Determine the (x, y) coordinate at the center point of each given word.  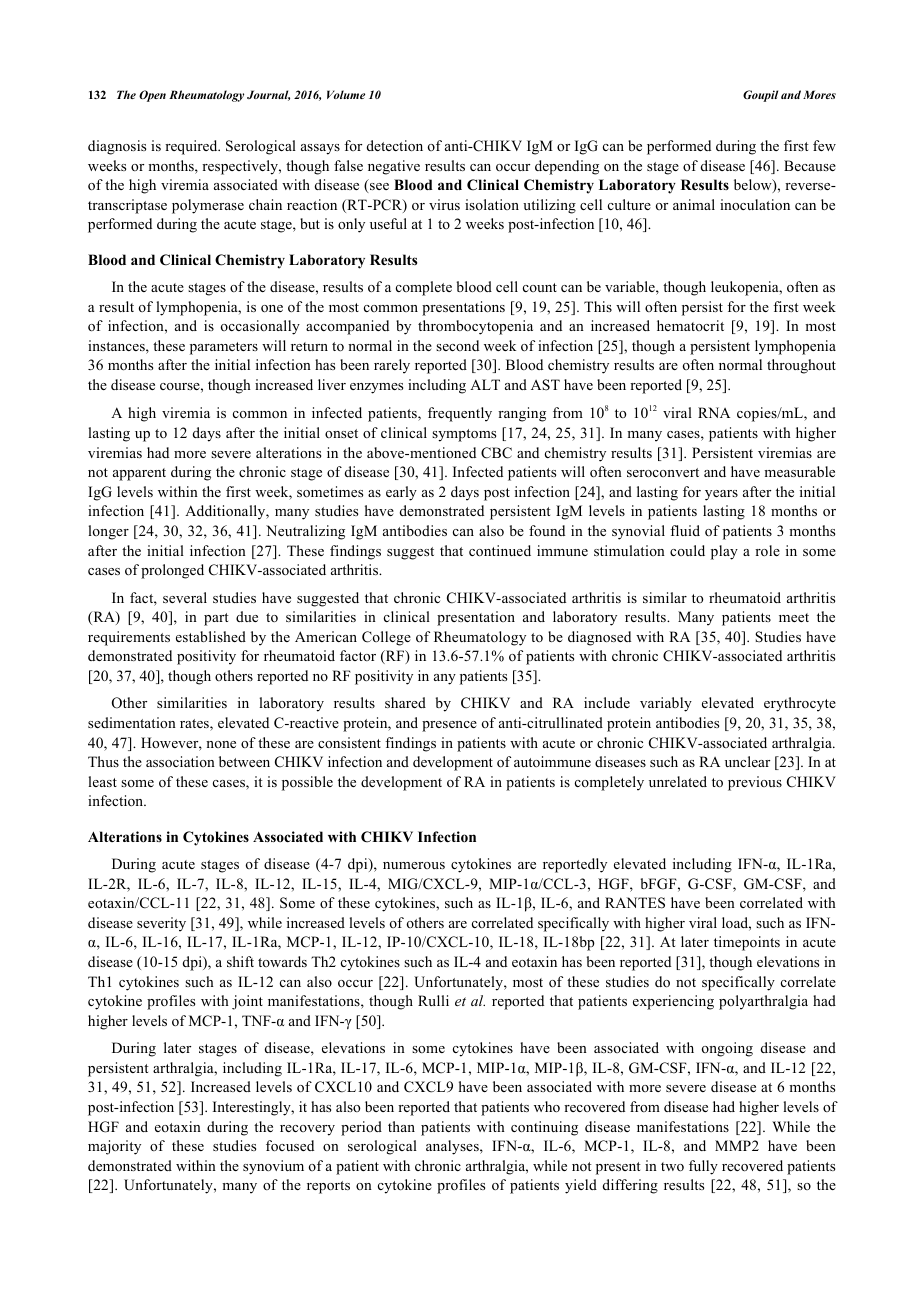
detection (395, 146)
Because (810, 165)
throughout (801, 366)
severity (161, 924)
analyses (453, 1147)
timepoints (747, 943)
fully (703, 1167)
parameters (224, 348)
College (386, 638)
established (211, 636)
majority (114, 1147)
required (192, 147)
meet (794, 617)
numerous (414, 865)
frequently (460, 414)
